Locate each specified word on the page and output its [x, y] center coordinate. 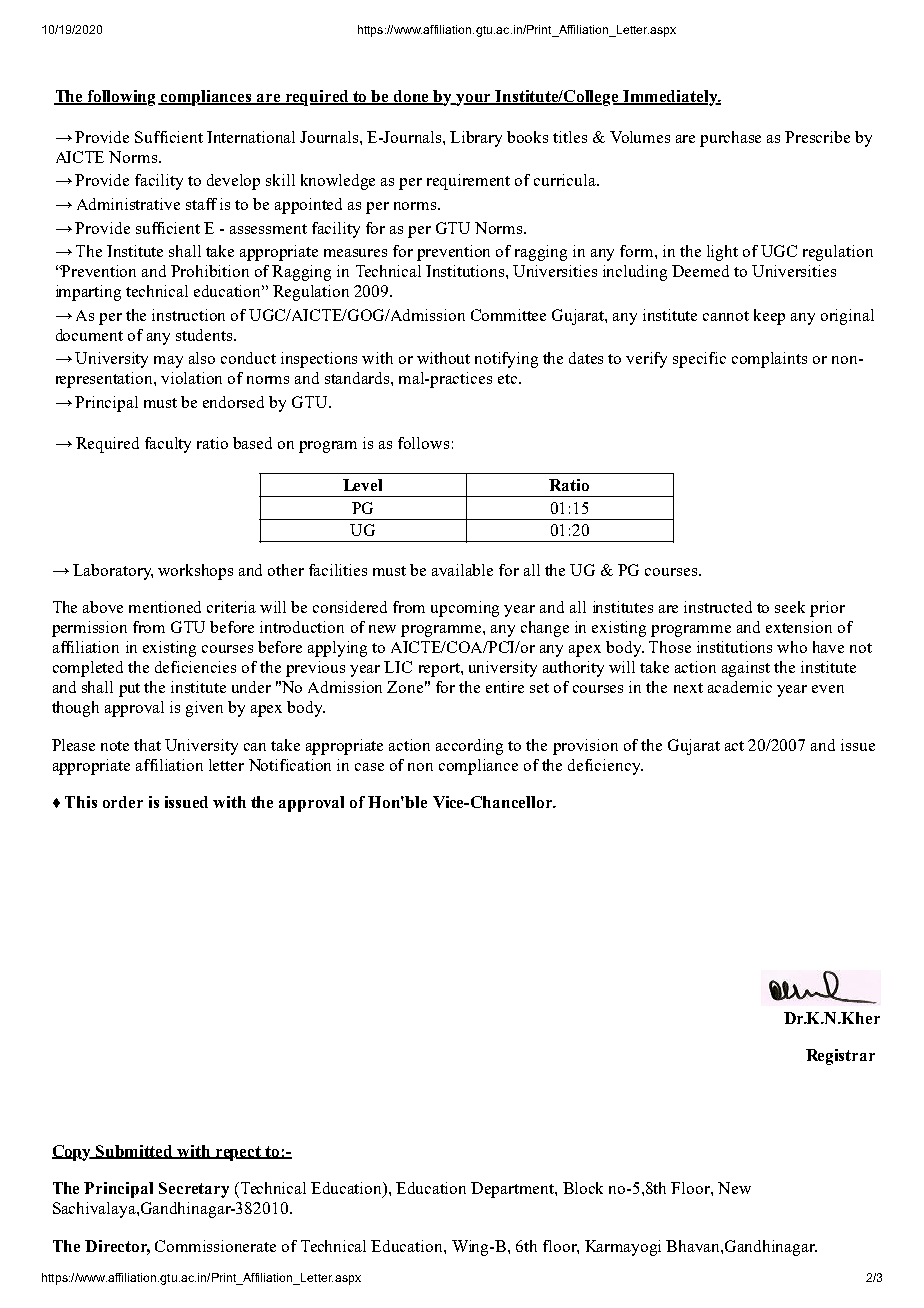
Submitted [135, 1152]
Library [476, 139]
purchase [730, 139]
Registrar [840, 1057]
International [251, 137]
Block [583, 1188]
